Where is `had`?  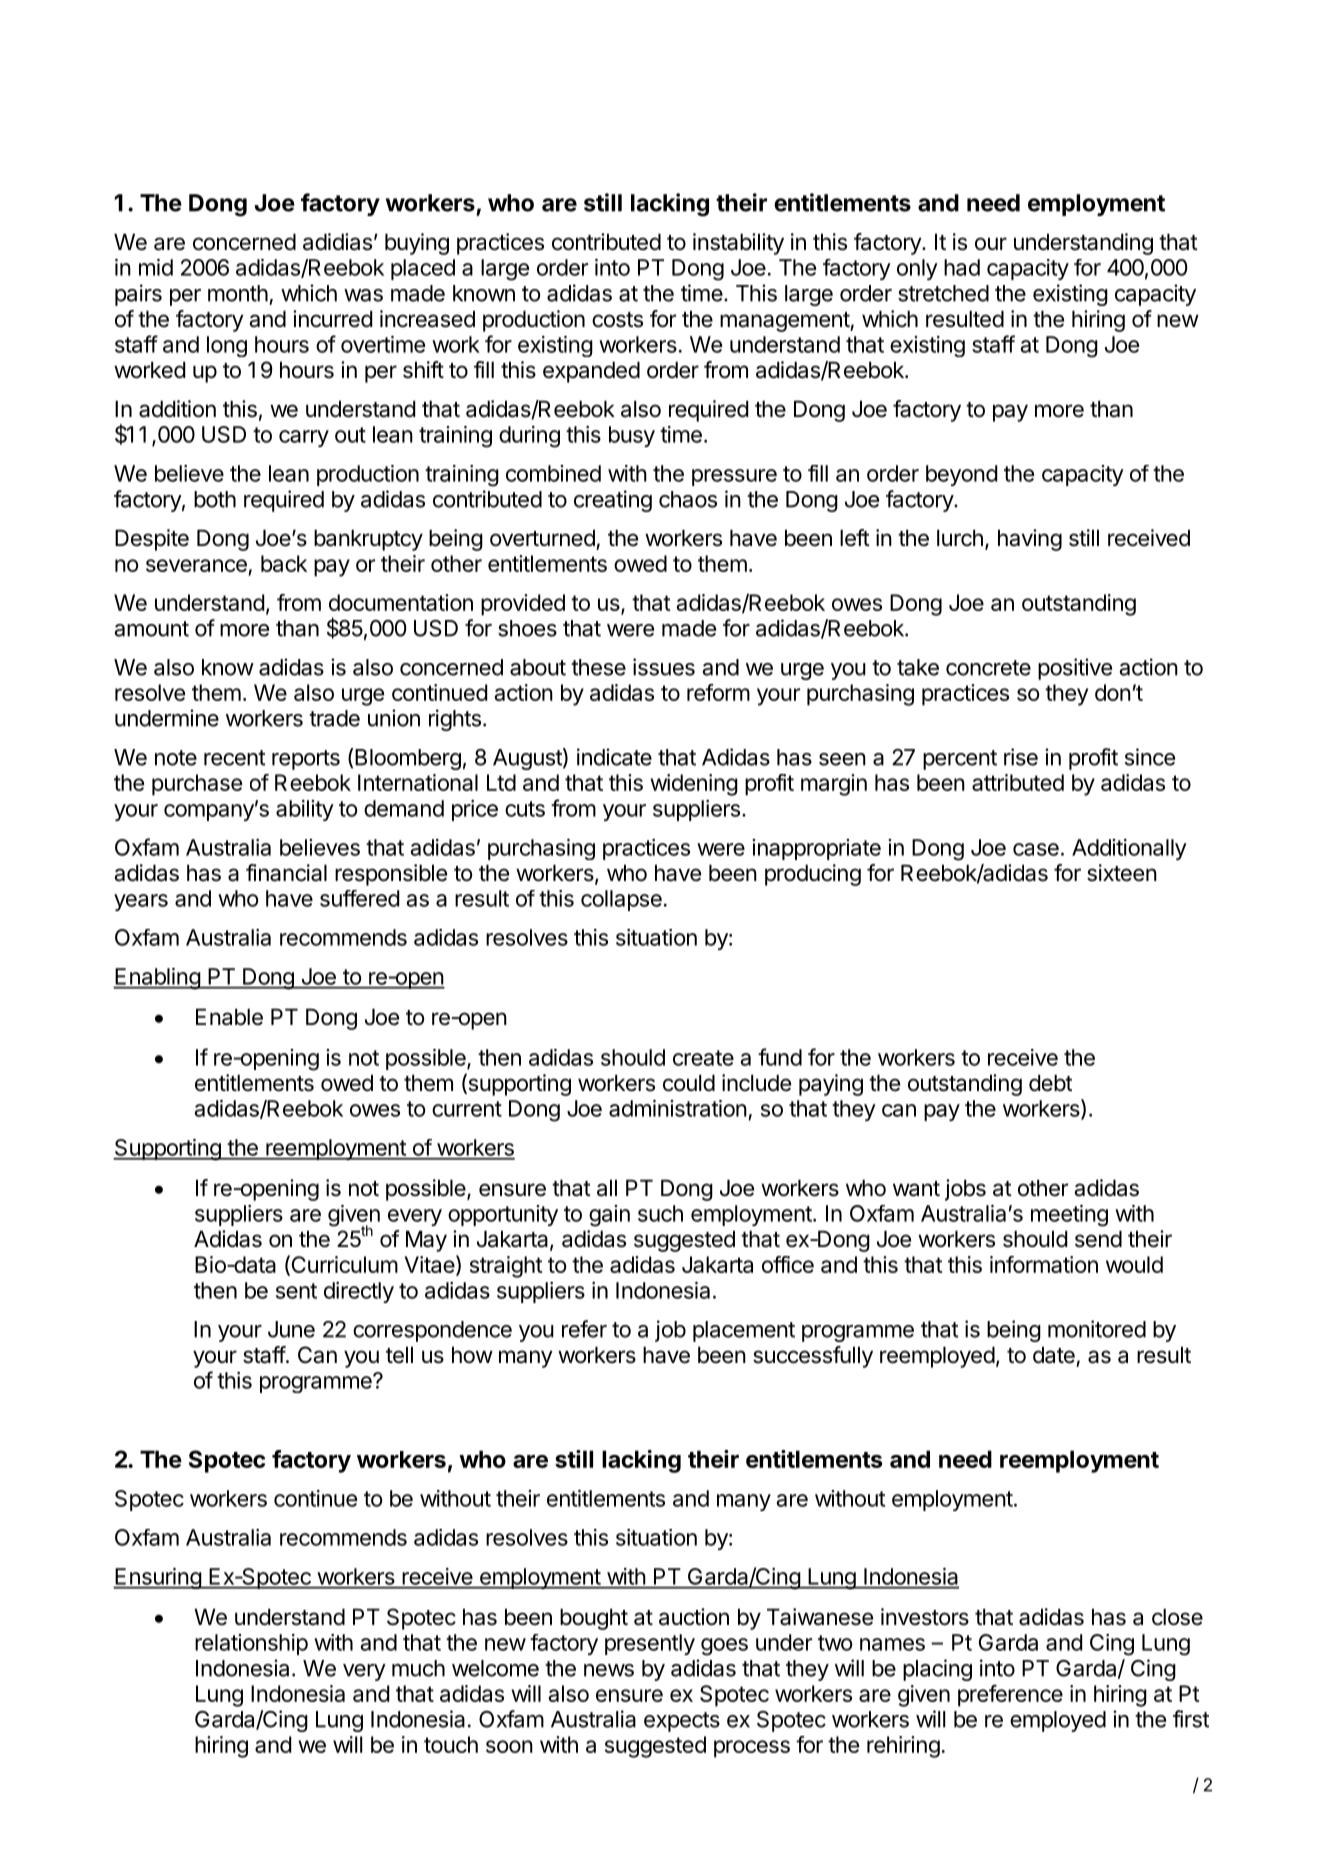 had is located at coordinates (962, 267).
